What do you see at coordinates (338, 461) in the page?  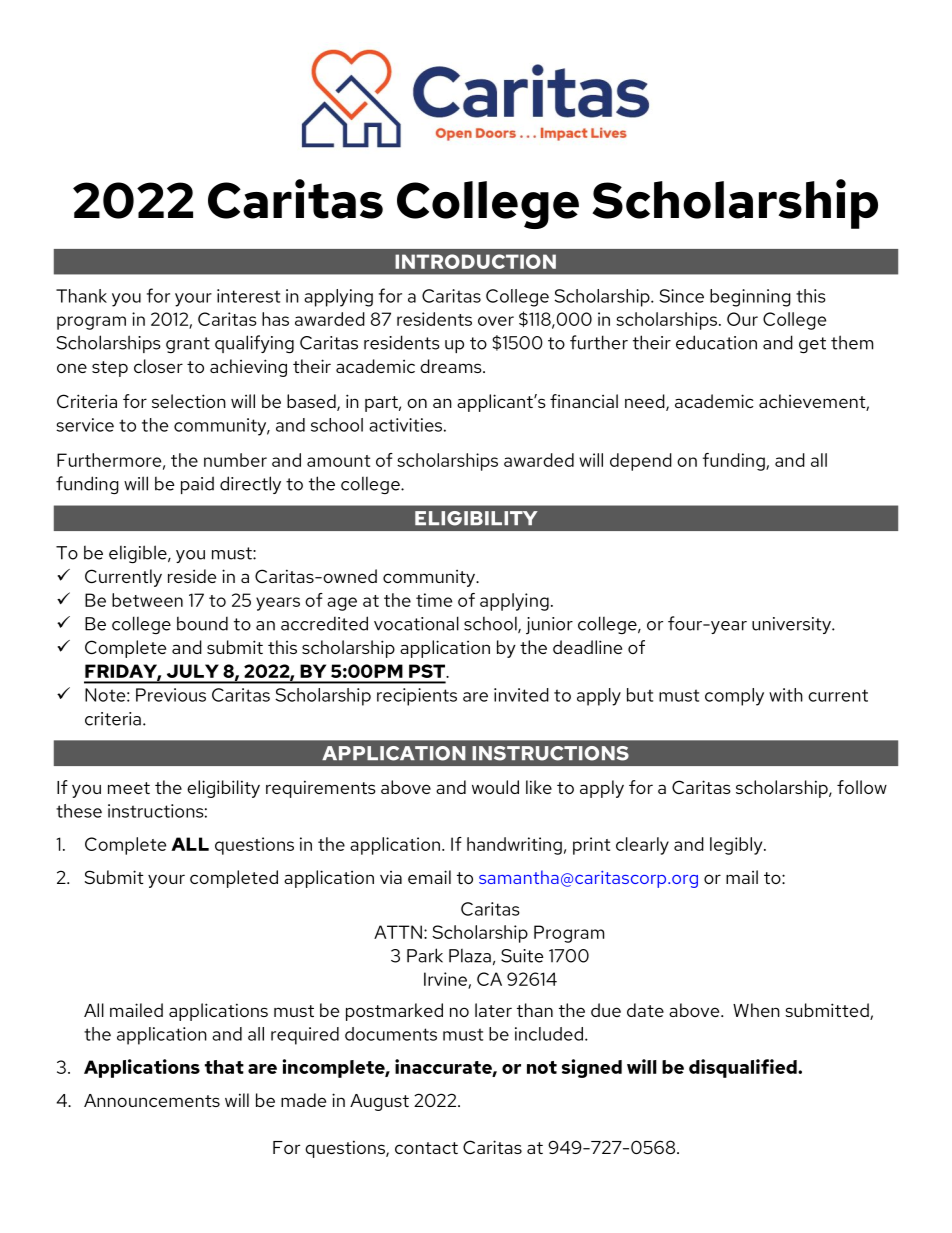 I see `amount` at bounding box center [338, 461].
